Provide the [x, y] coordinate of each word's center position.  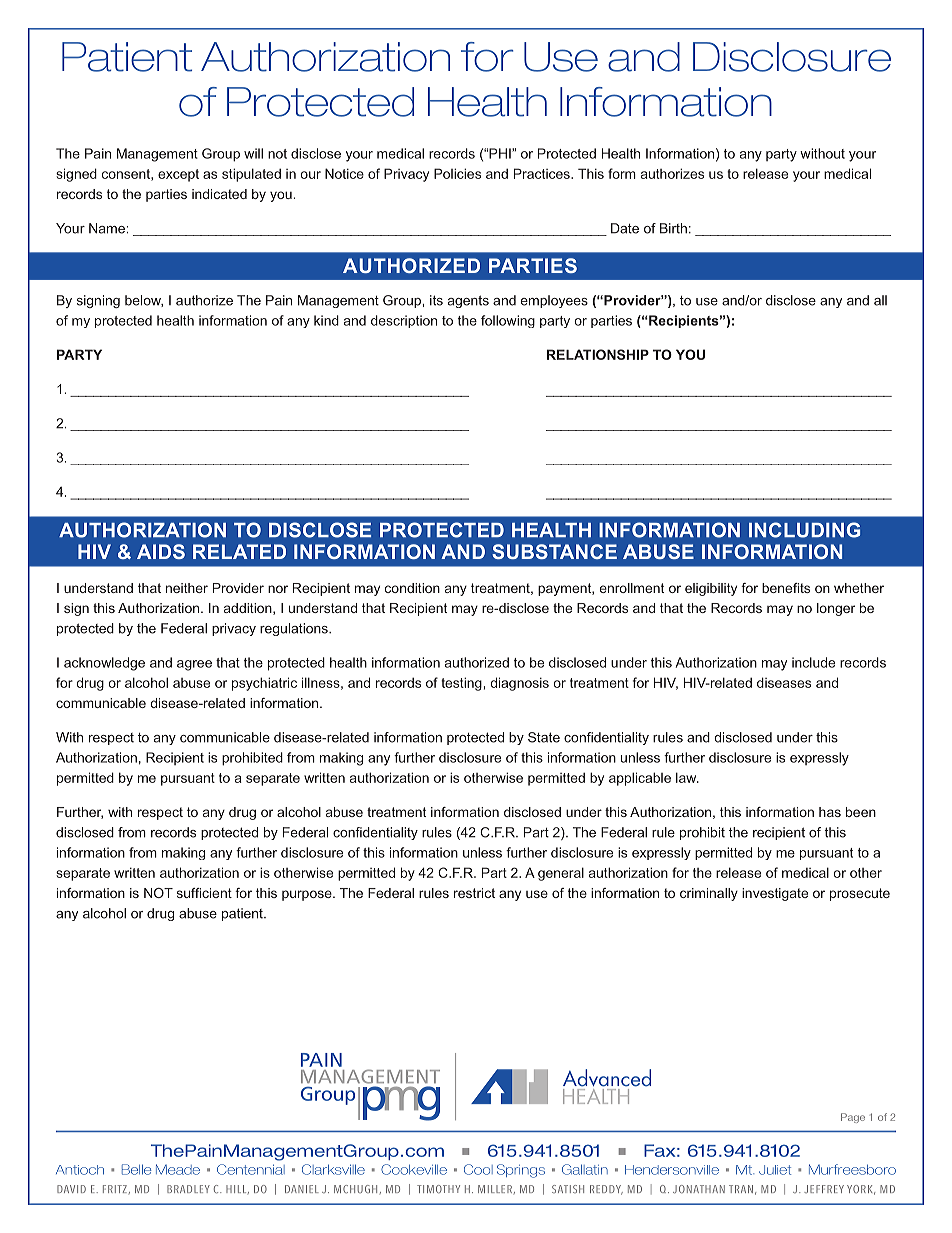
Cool [478, 1169]
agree [194, 665]
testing [461, 684]
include [813, 662]
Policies [457, 173]
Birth [673, 228]
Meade [178, 1169]
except [178, 175]
